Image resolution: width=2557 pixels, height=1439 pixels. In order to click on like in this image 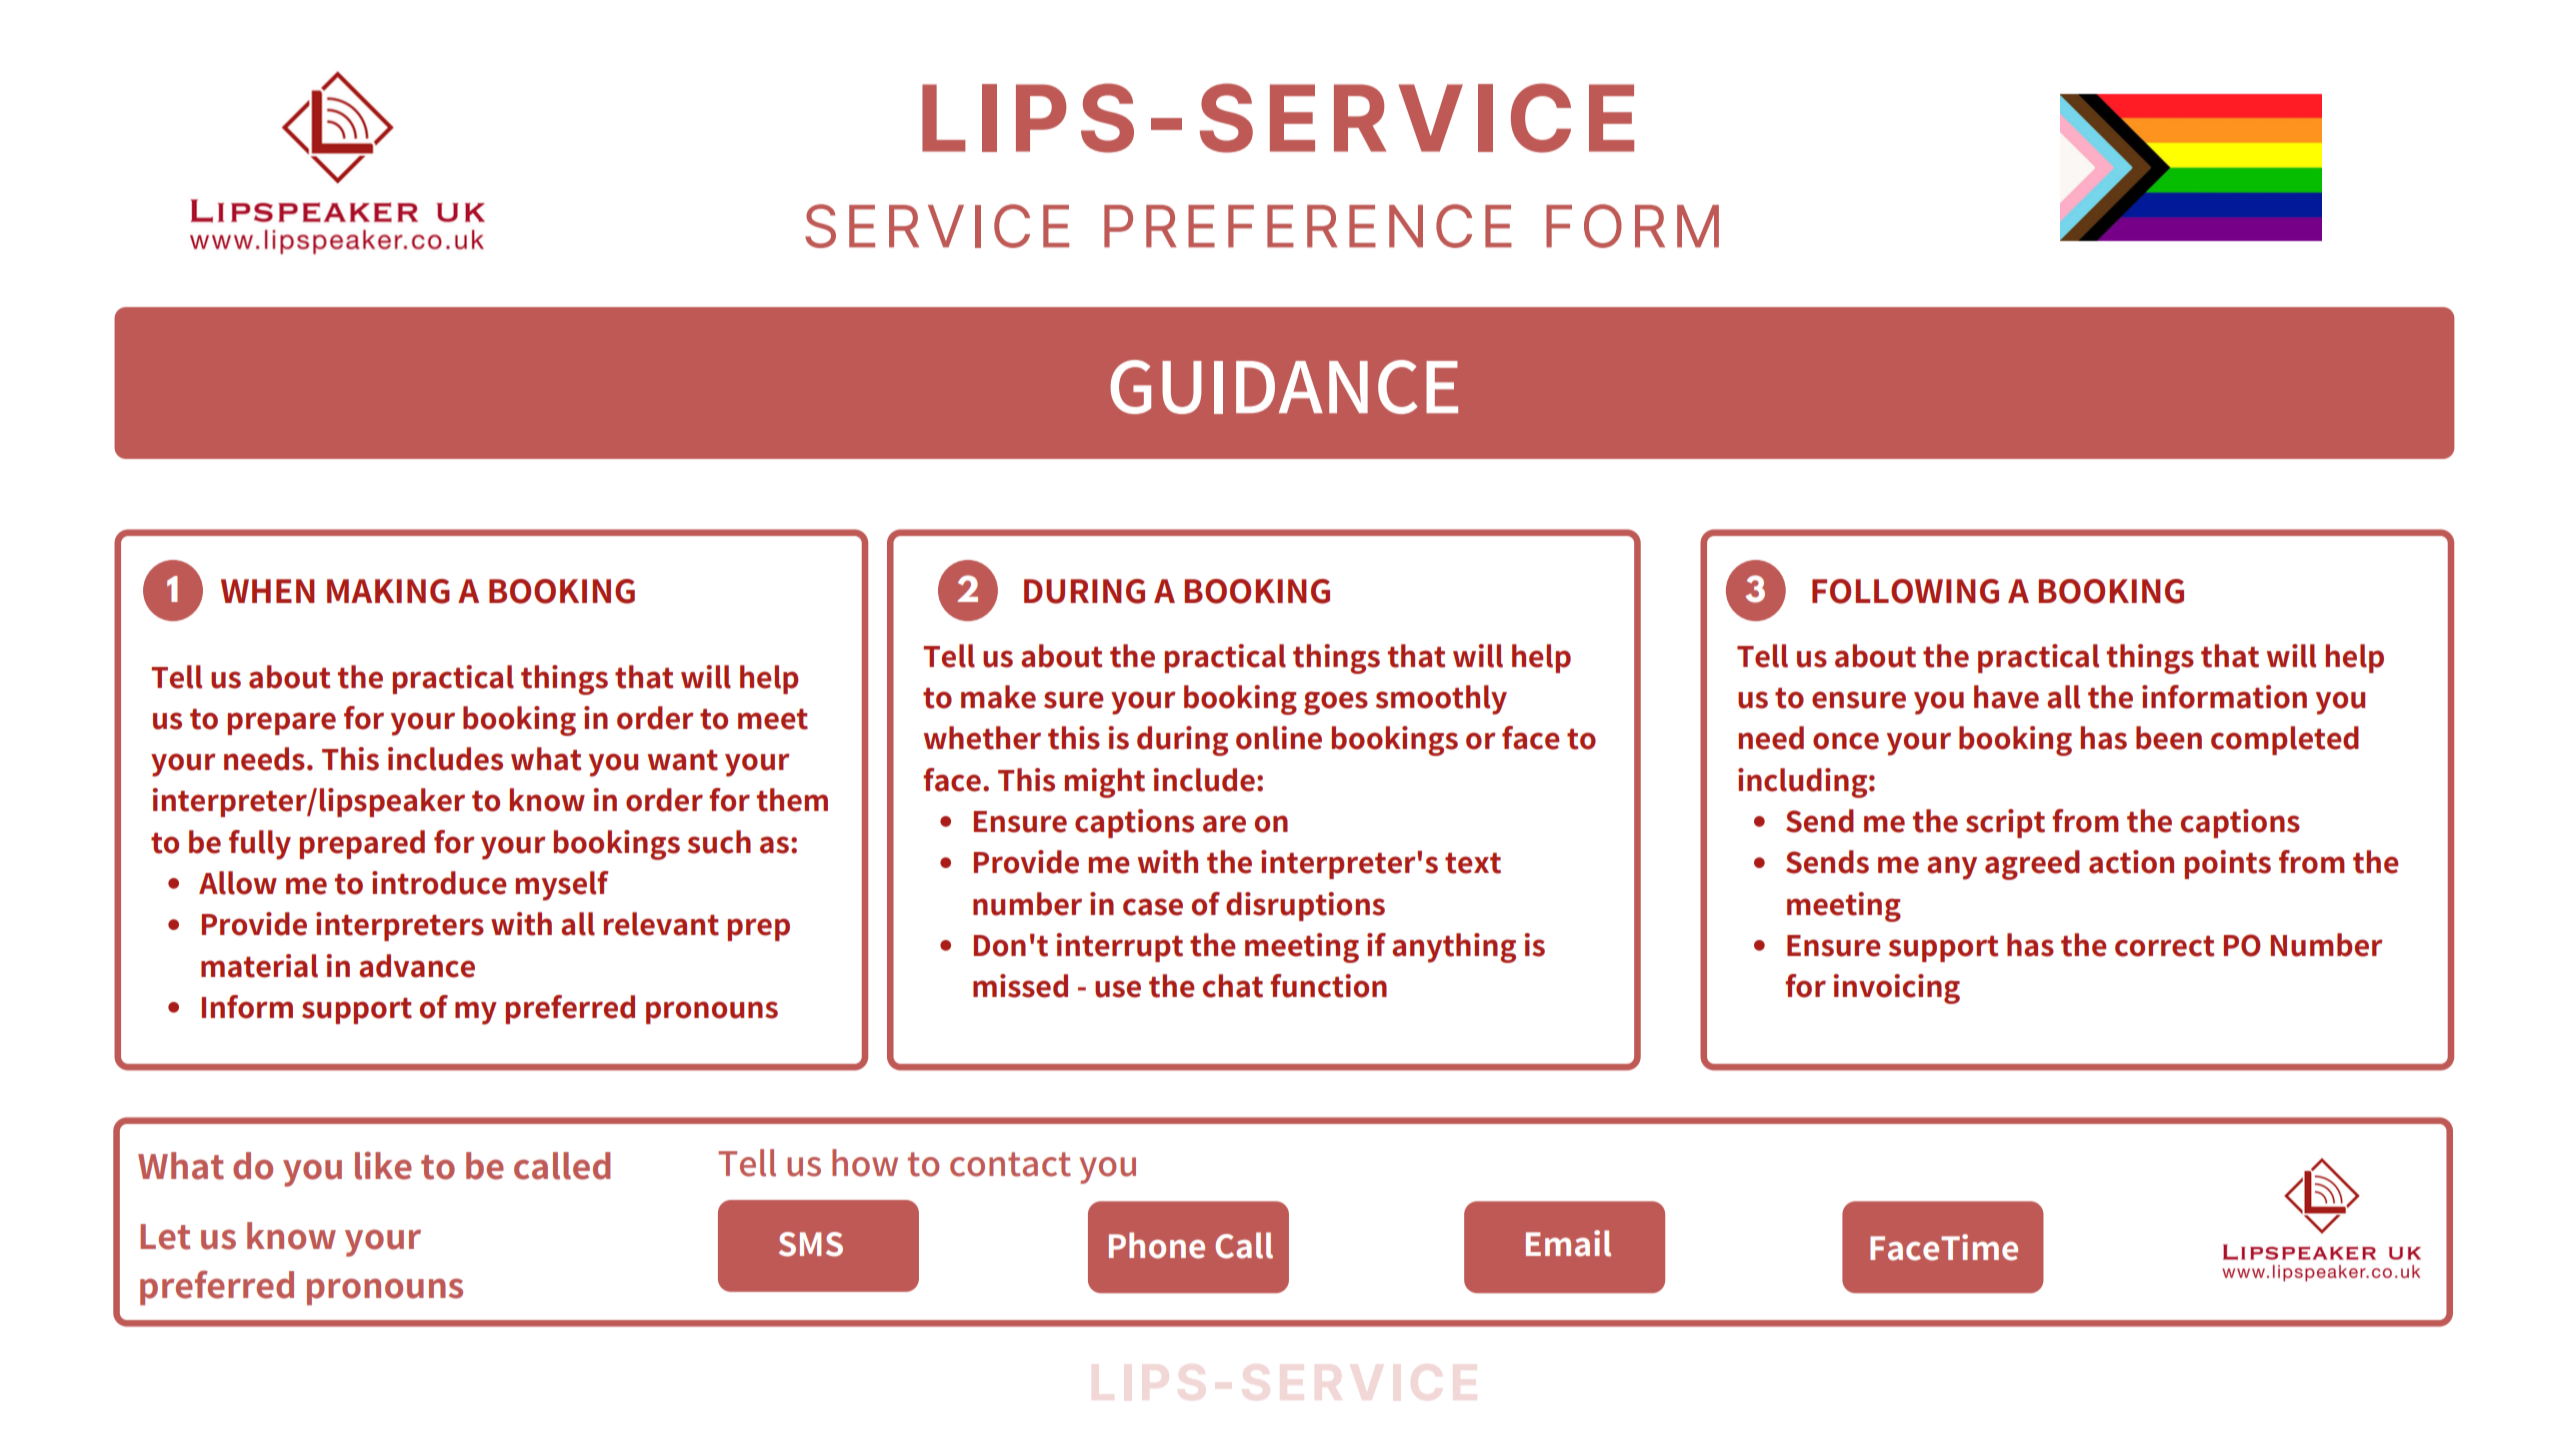, I will do `click(383, 1166)`.
